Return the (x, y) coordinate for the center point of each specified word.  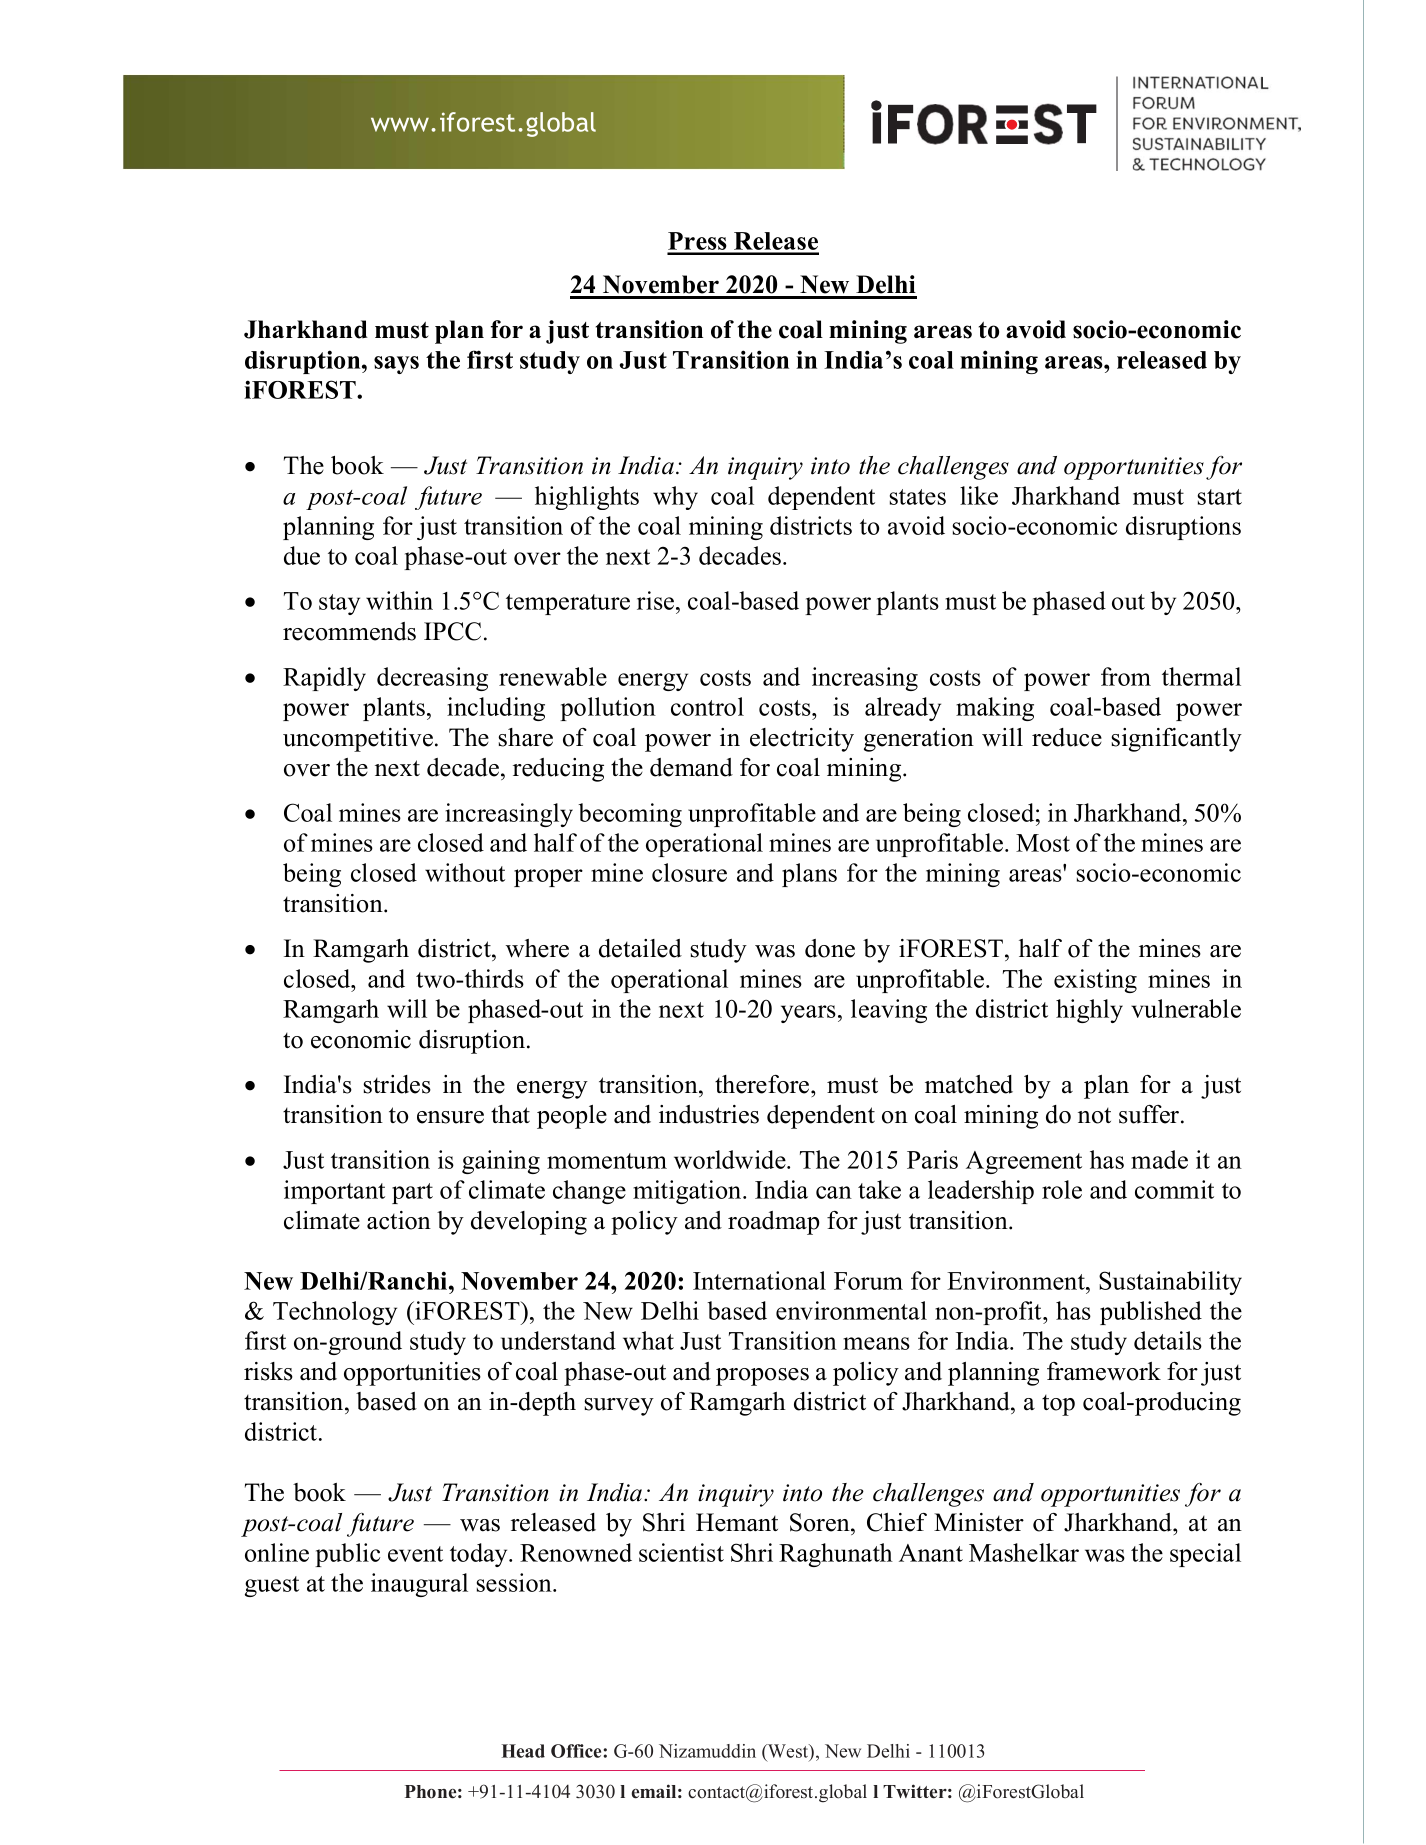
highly (1089, 1011)
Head (523, 1751)
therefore (763, 1084)
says (396, 365)
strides (397, 1084)
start (1220, 497)
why (675, 498)
